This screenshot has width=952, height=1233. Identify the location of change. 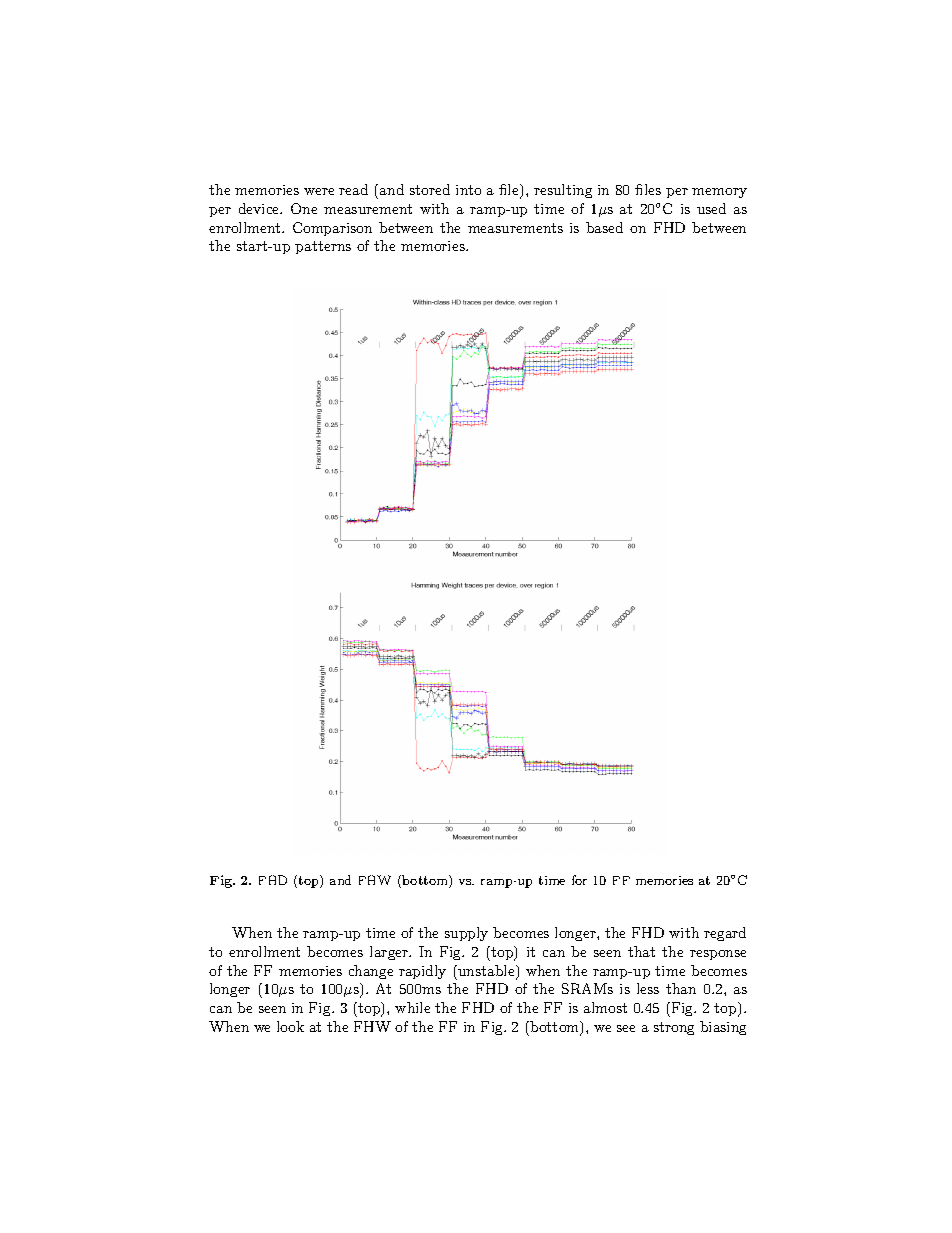
(371, 972).
